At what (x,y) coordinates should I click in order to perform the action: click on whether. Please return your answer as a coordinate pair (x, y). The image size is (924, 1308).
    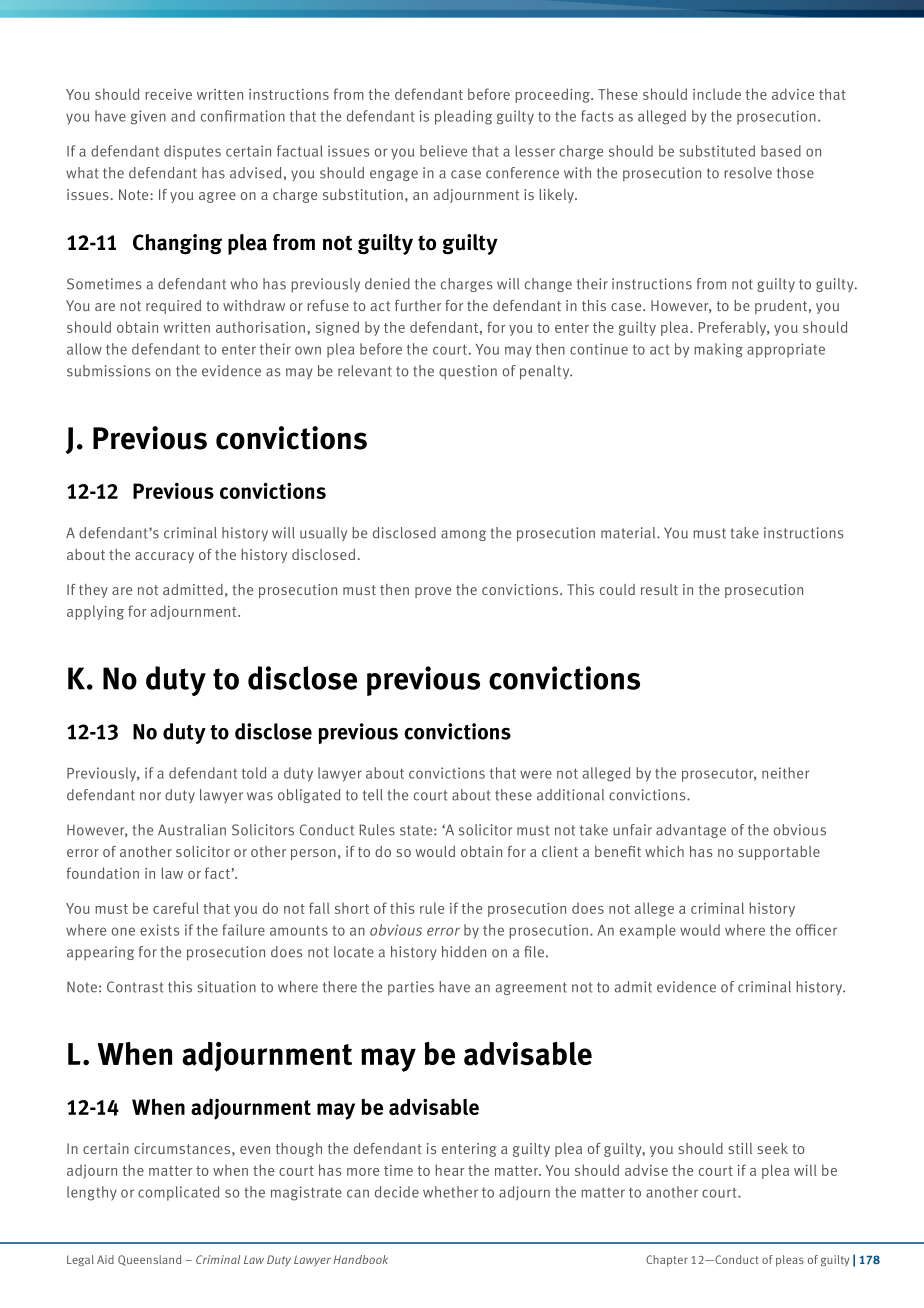
    Looking at the image, I should click on (450, 1192).
